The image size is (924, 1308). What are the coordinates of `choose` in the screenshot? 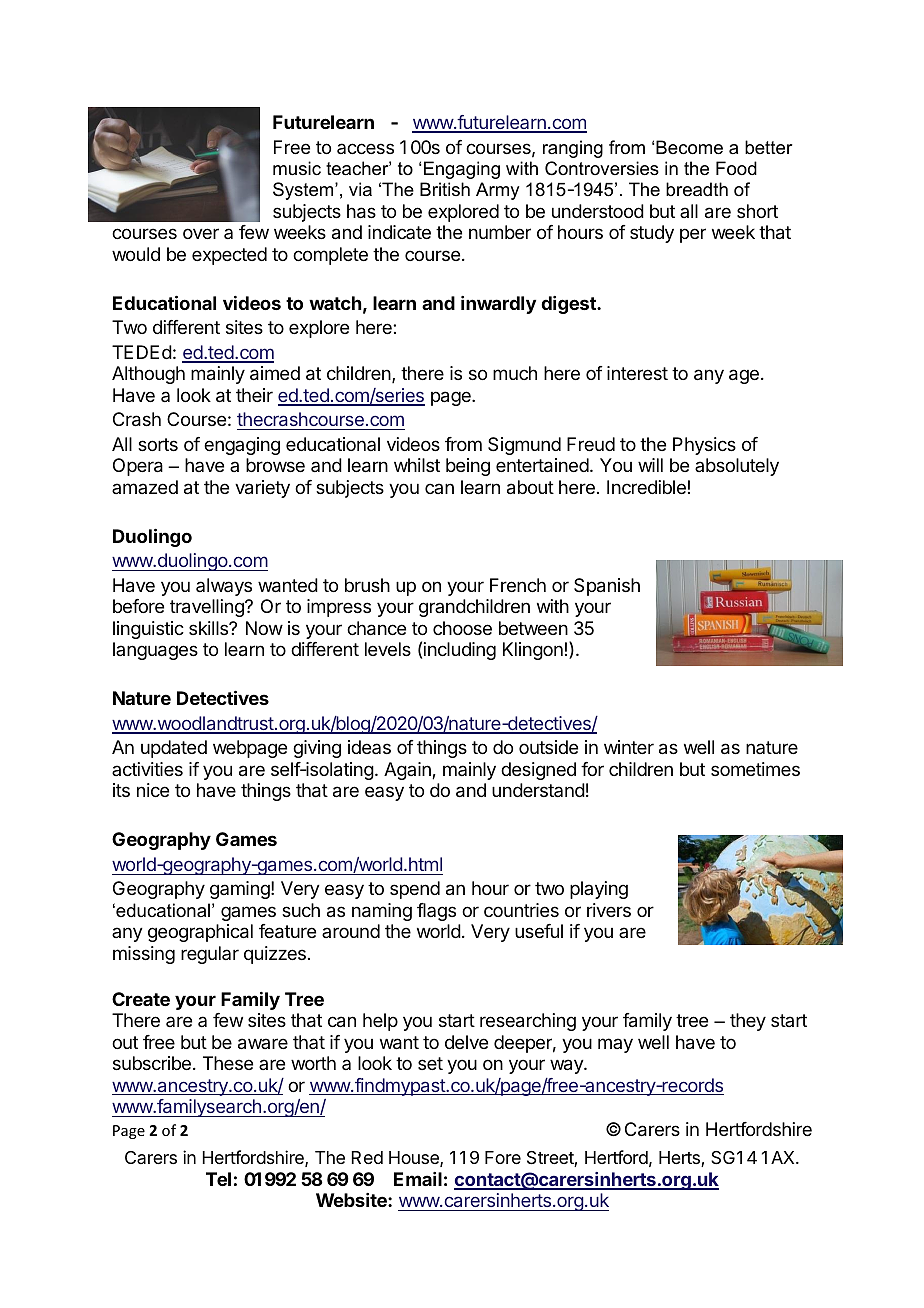 It's located at (462, 628).
